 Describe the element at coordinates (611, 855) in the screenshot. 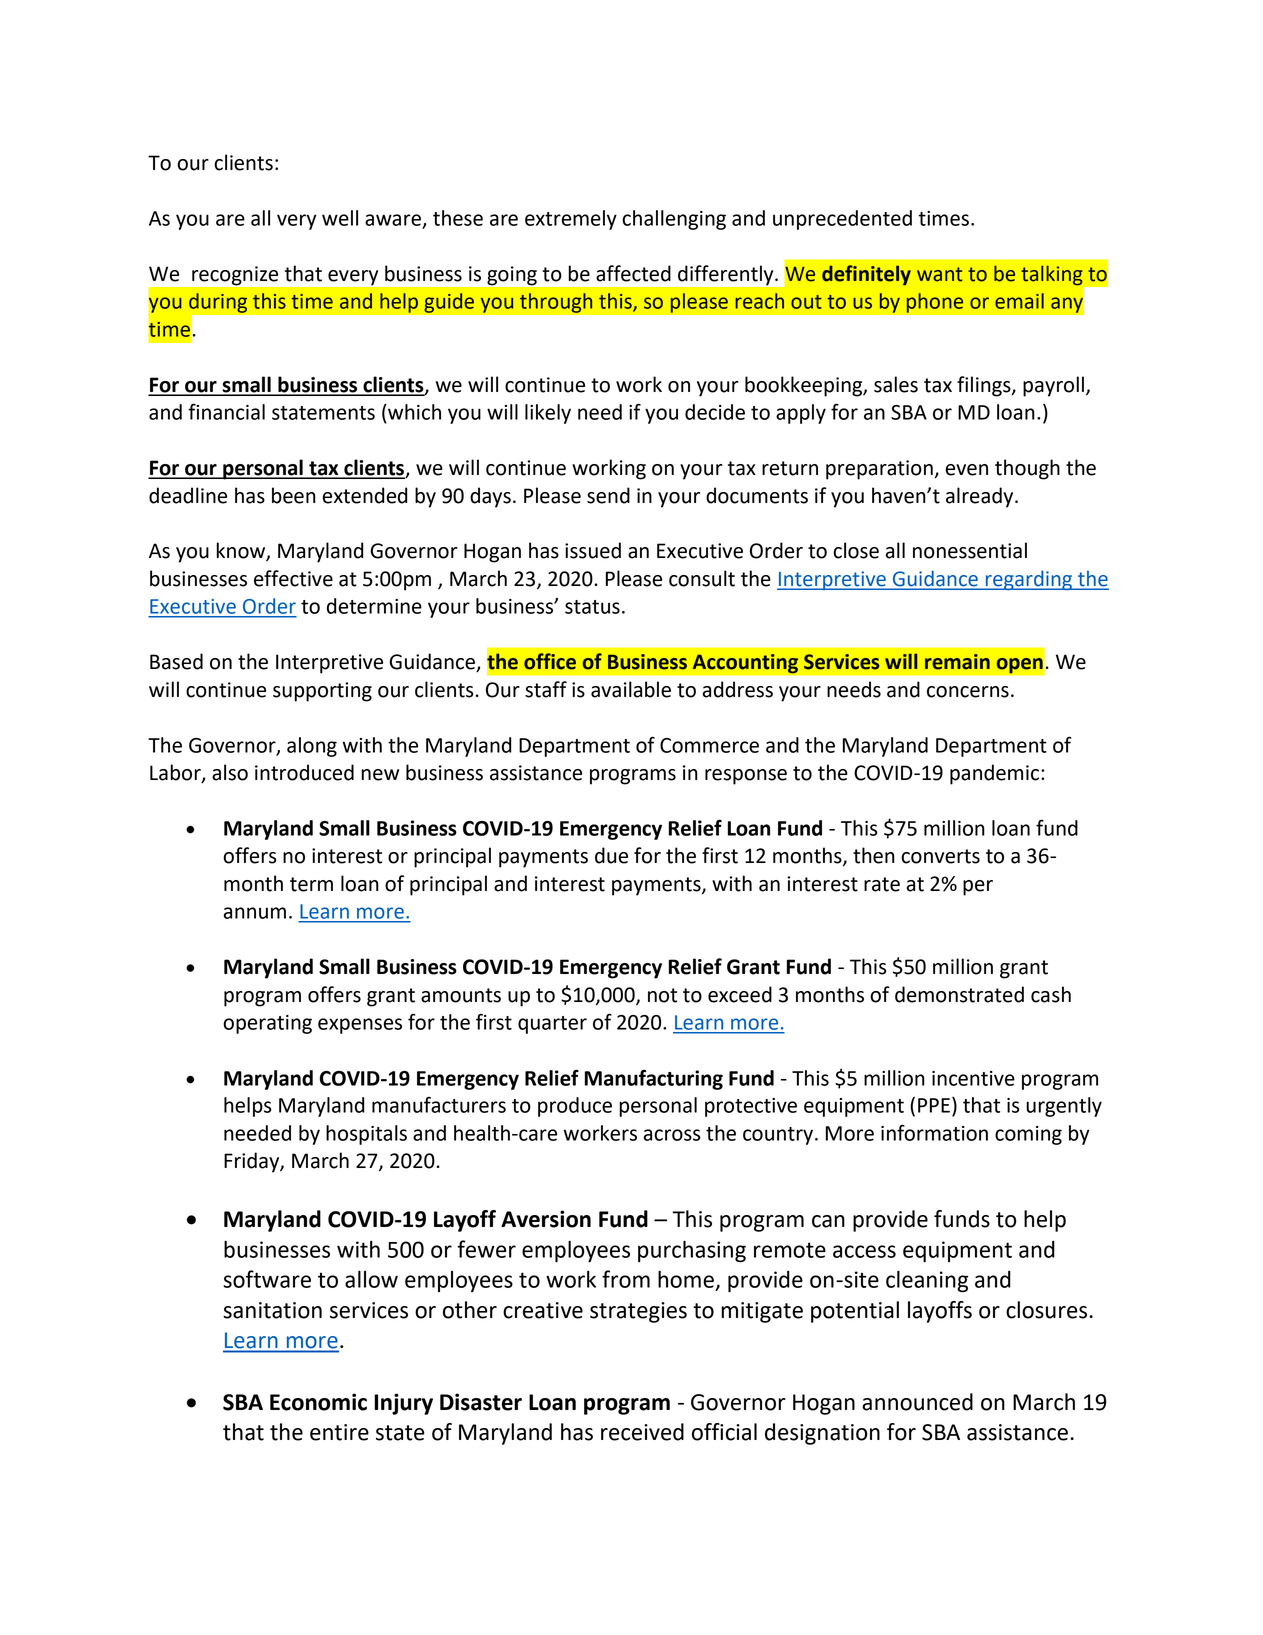

I see `due` at that location.
